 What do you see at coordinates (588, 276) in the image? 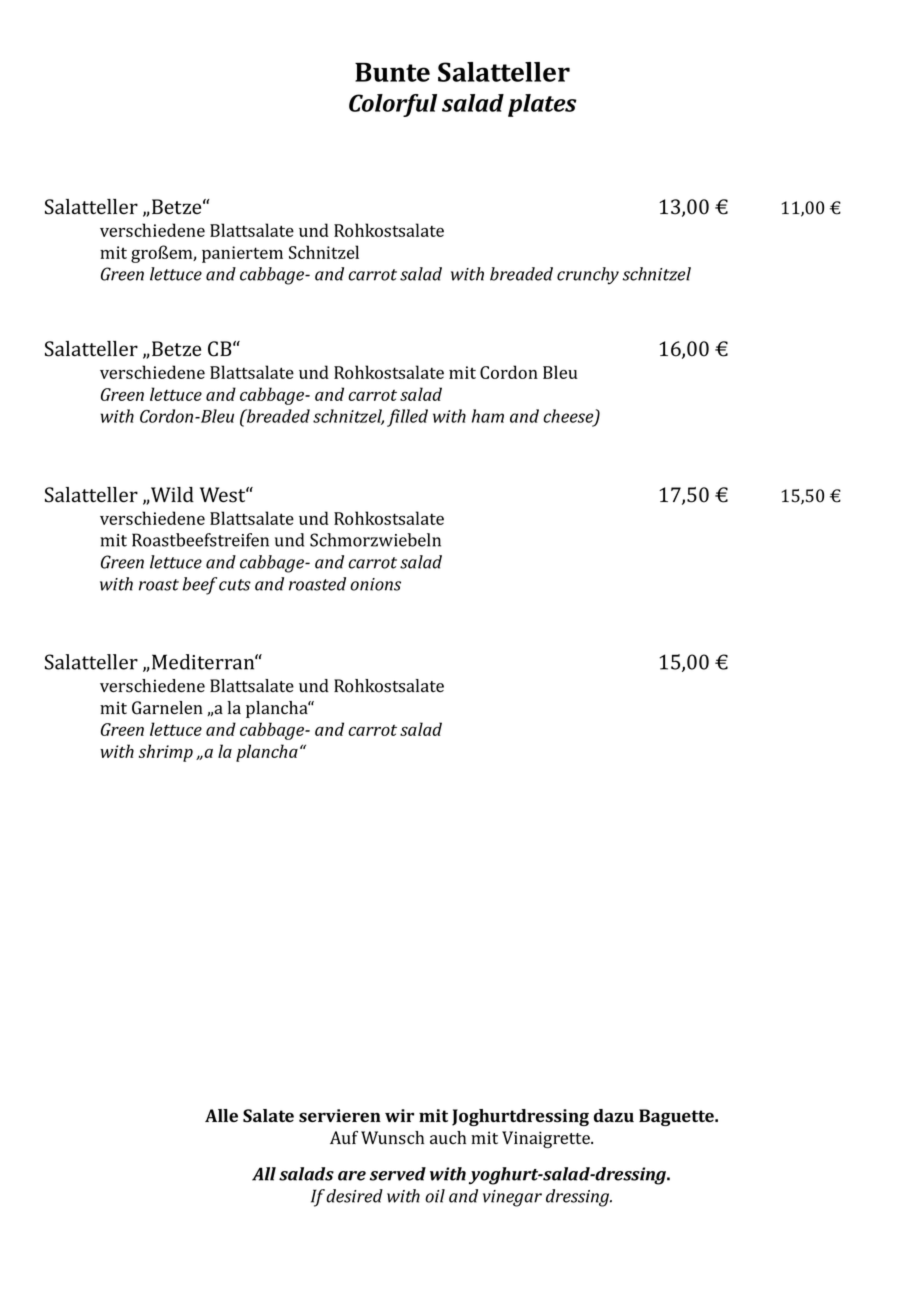
I see `crunchy` at bounding box center [588, 276].
